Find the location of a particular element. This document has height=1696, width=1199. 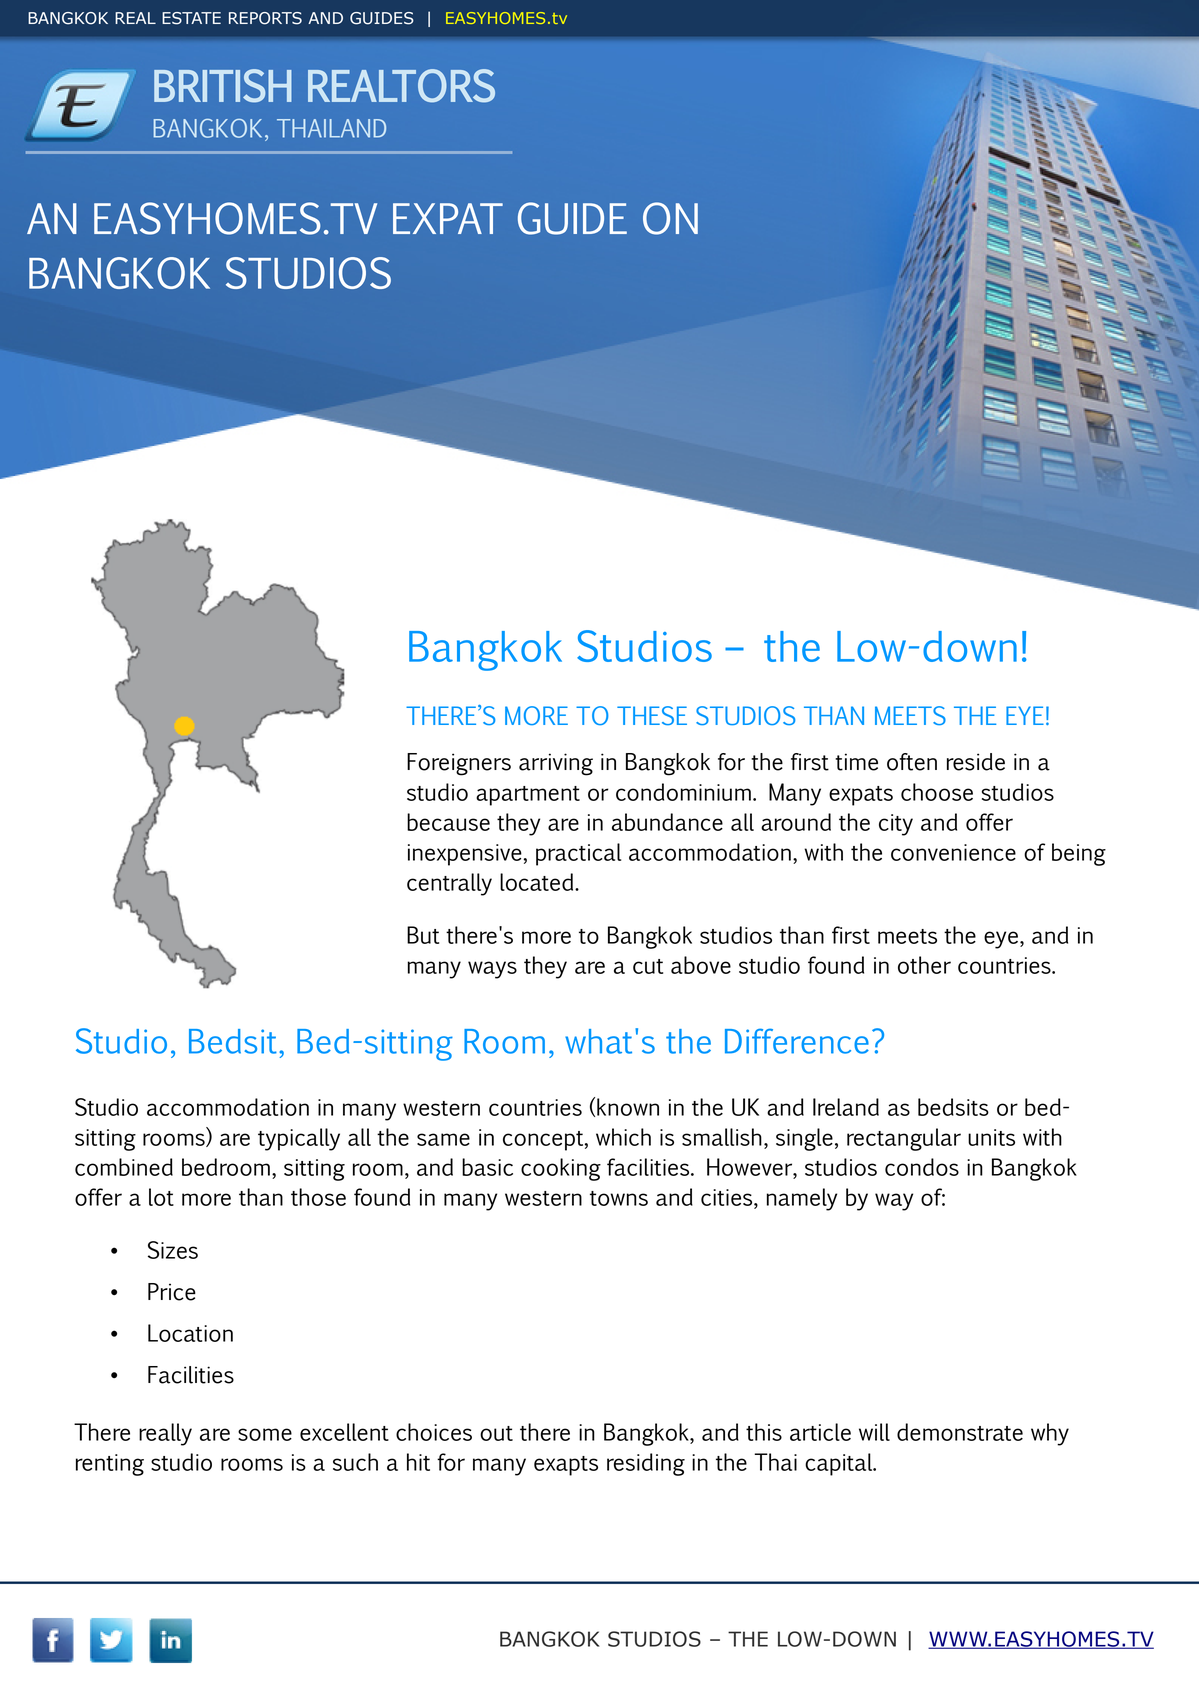

Foreigners is located at coordinates (459, 764).
